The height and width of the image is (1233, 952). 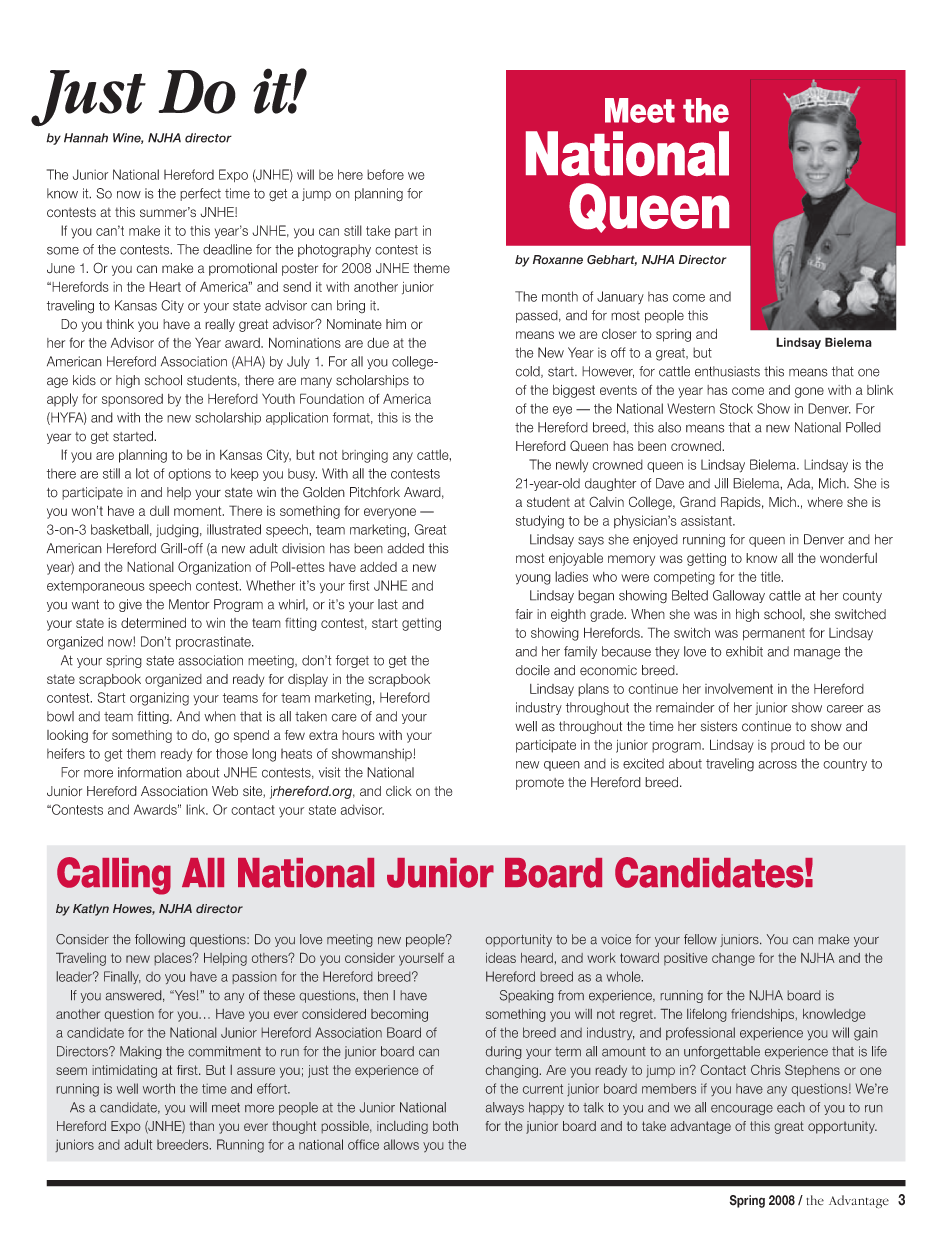 What do you see at coordinates (524, 614) in the image?
I see `fair` at bounding box center [524, 614].
